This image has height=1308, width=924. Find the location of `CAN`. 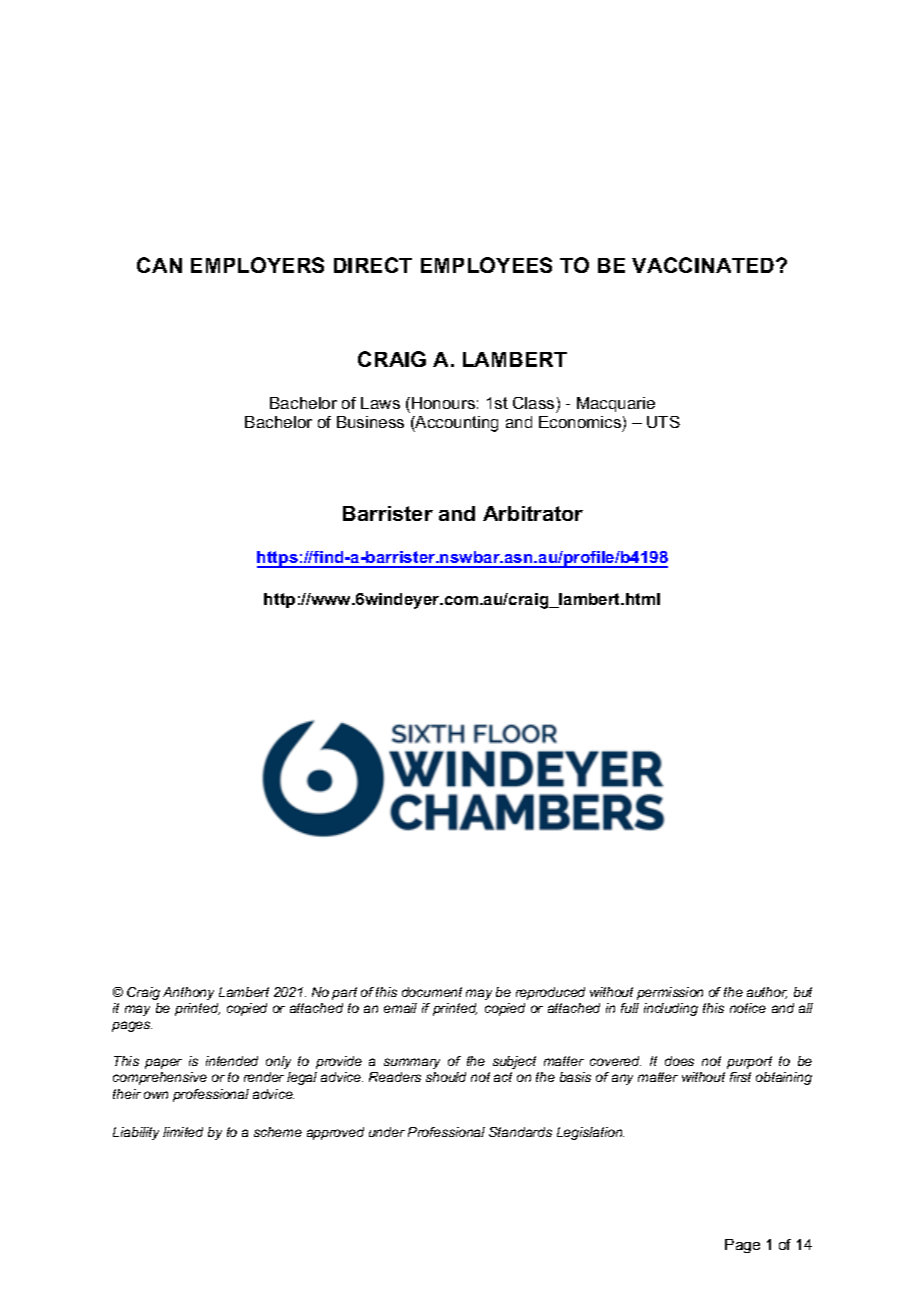

CAN is located at coordinates (159, 265).
